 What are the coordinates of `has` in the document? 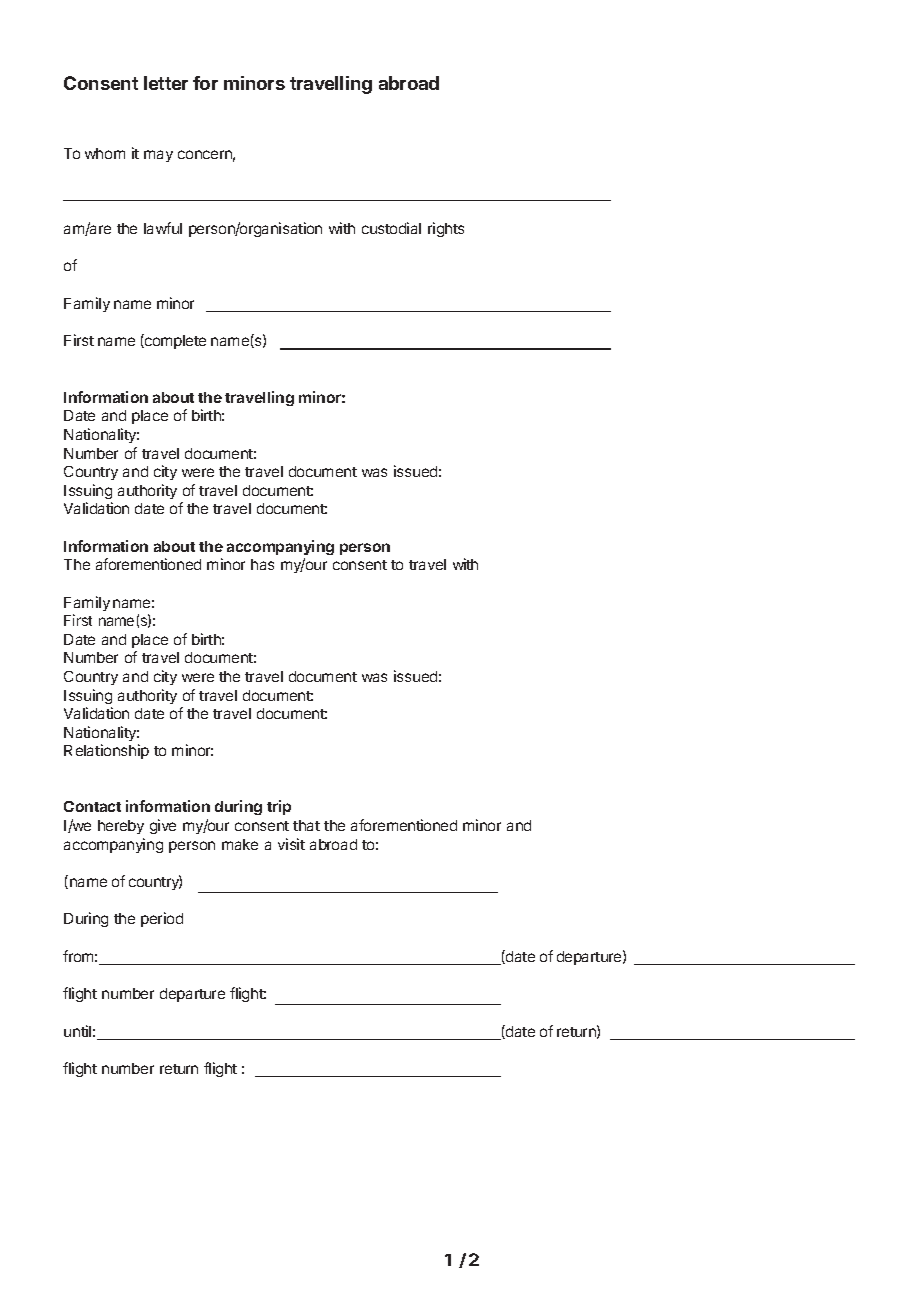 It's located at (262, 564).
